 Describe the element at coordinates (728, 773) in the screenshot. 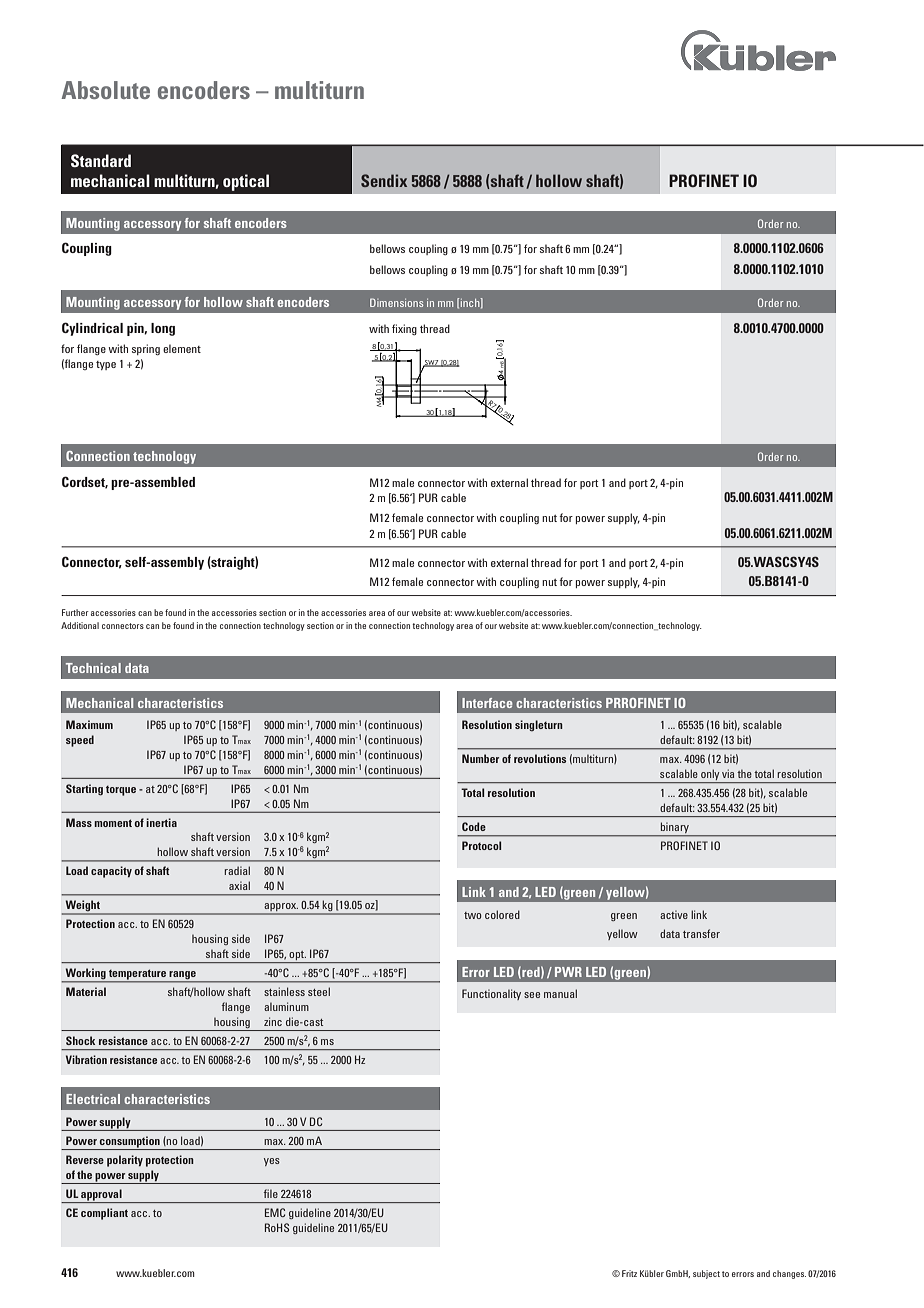

I see `via` at that location.
